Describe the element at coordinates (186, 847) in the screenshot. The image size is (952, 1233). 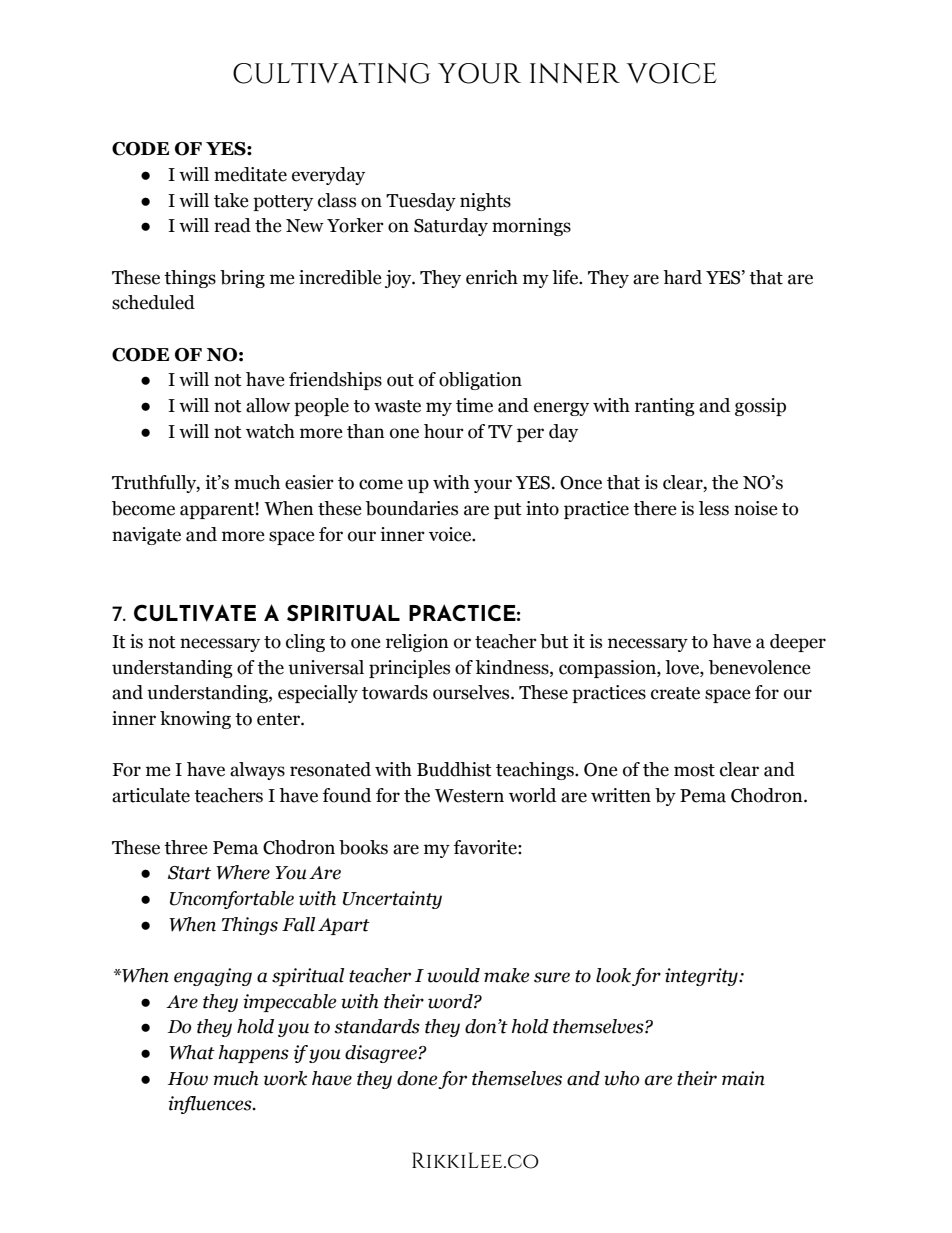
I see `three` at that location.
